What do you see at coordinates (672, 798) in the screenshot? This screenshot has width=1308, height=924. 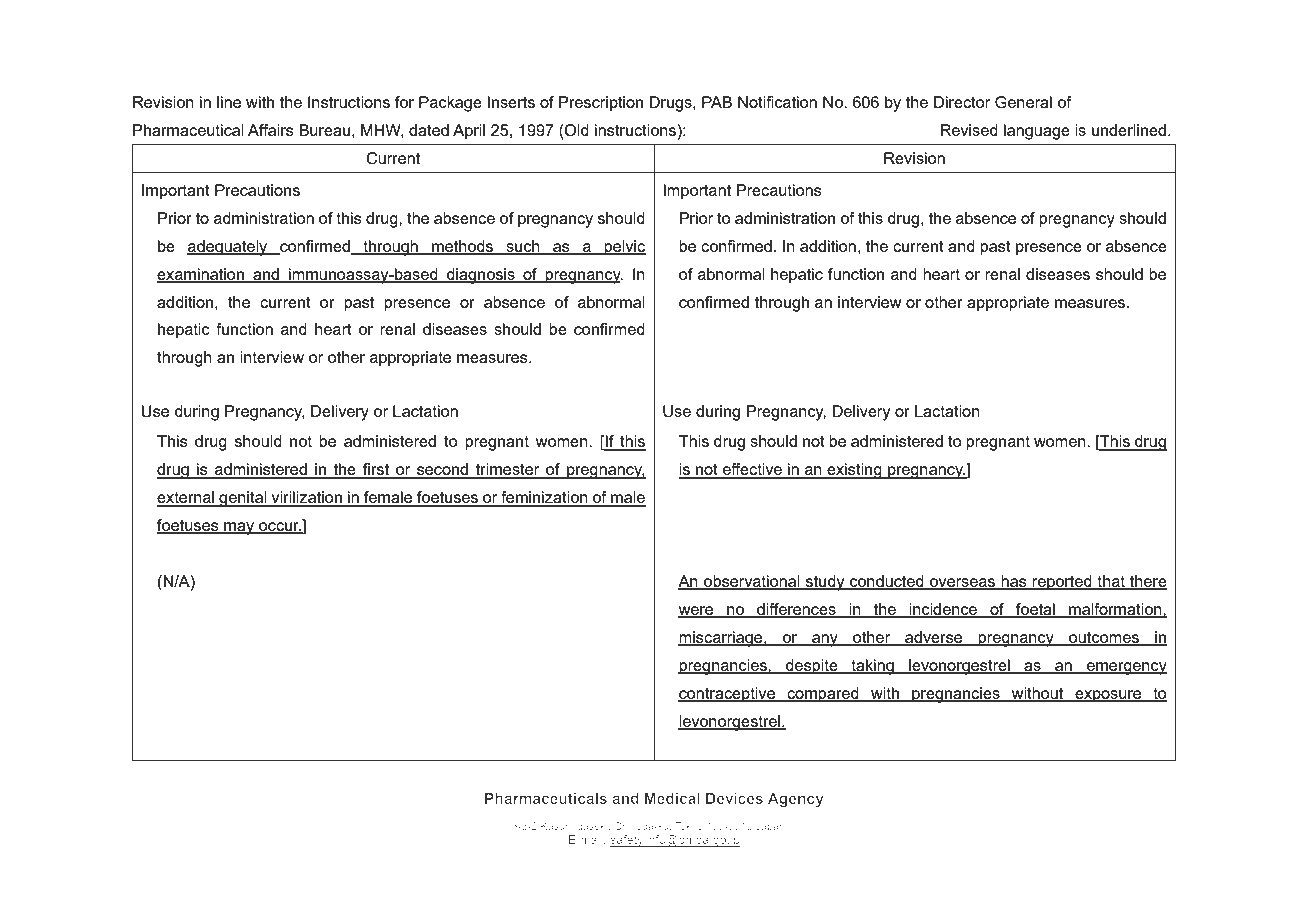 I see `Medical` at bounding box center [672, 798].
